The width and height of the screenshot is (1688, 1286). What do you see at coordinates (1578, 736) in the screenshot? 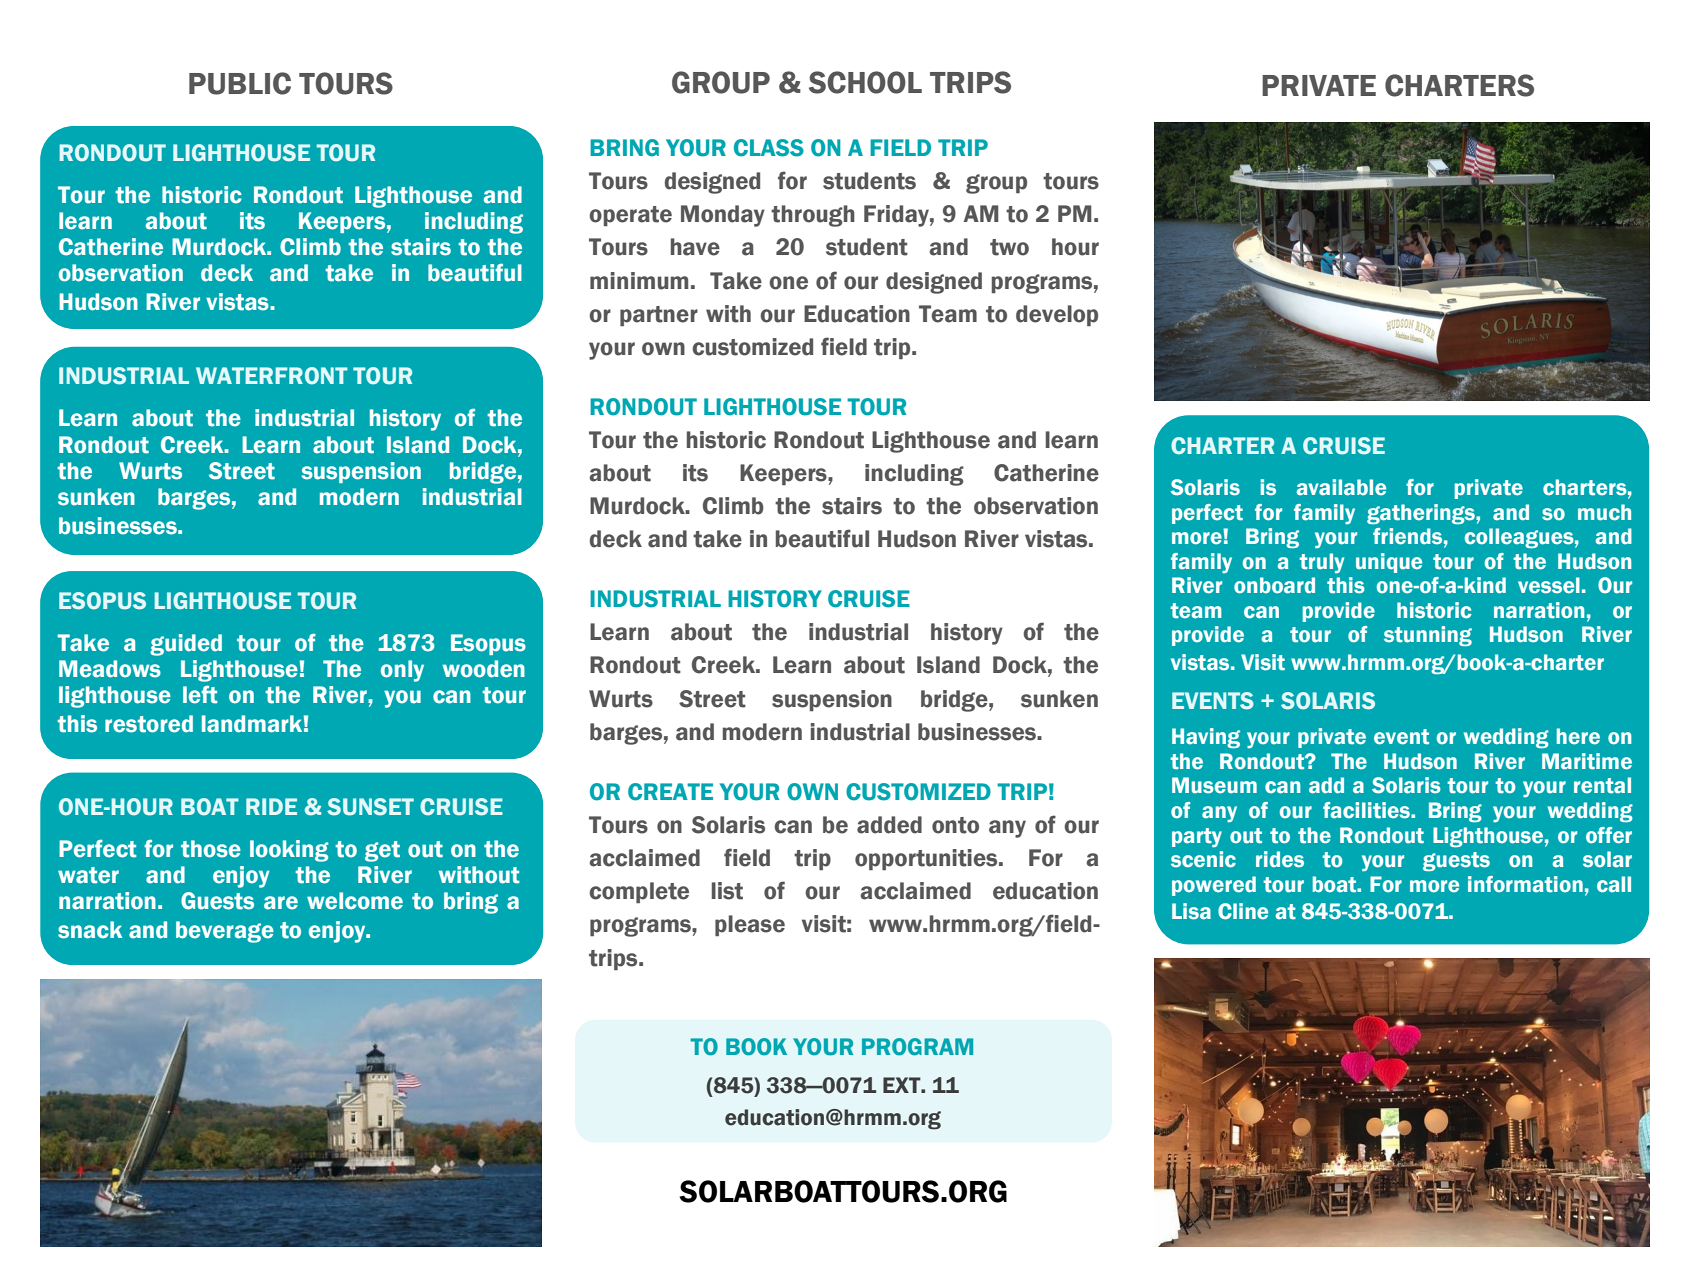
I see `here` at bounding box center [1578, 736].
